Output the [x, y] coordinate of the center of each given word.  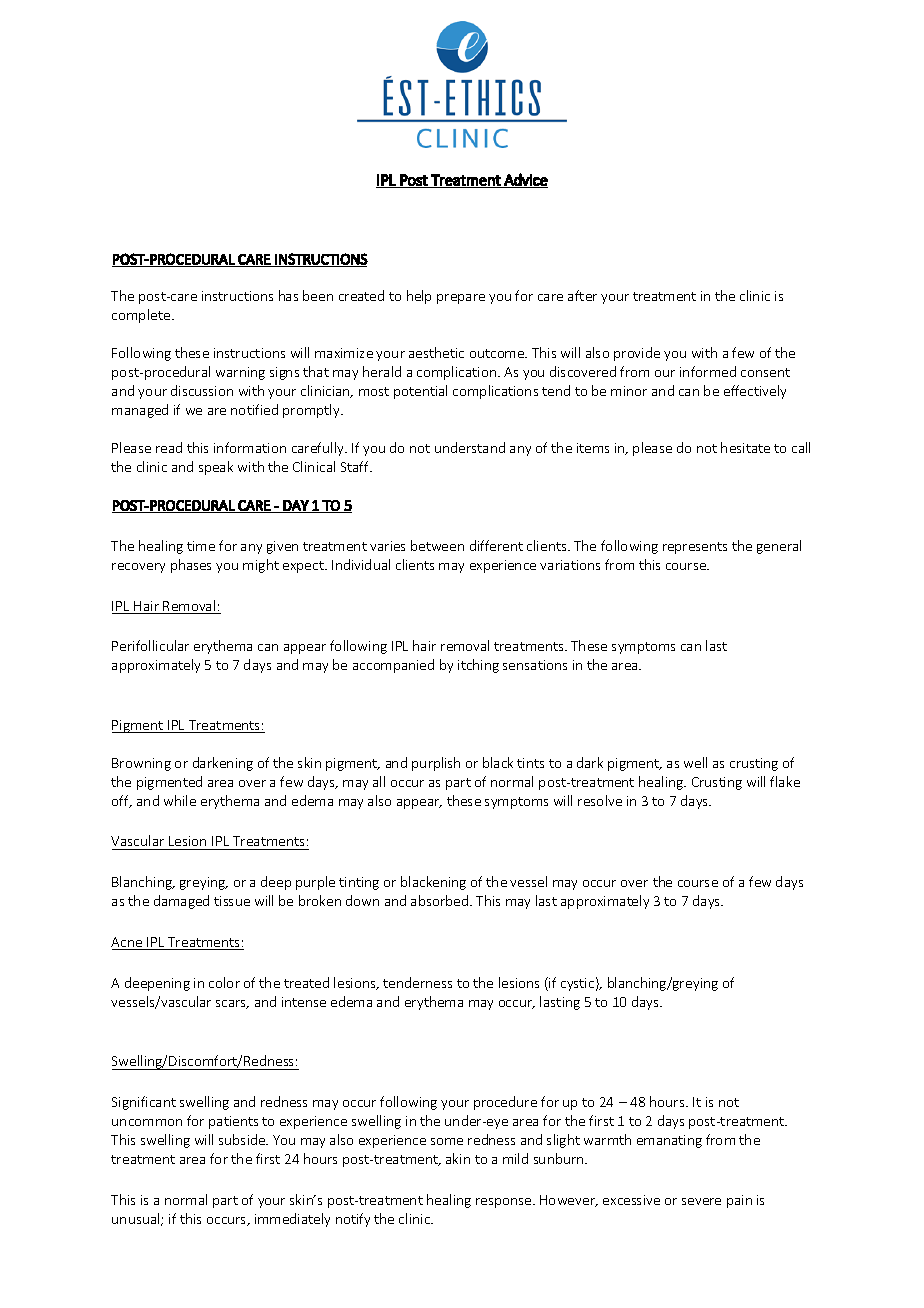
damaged [181, 902]
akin [458, 1158]
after [582, 295]
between [437, 545]
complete [142, 316]
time [201, 546]
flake [785, 781]
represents [695, 548]
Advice [525, 180]
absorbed [441, 900]
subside [243, 1139]
